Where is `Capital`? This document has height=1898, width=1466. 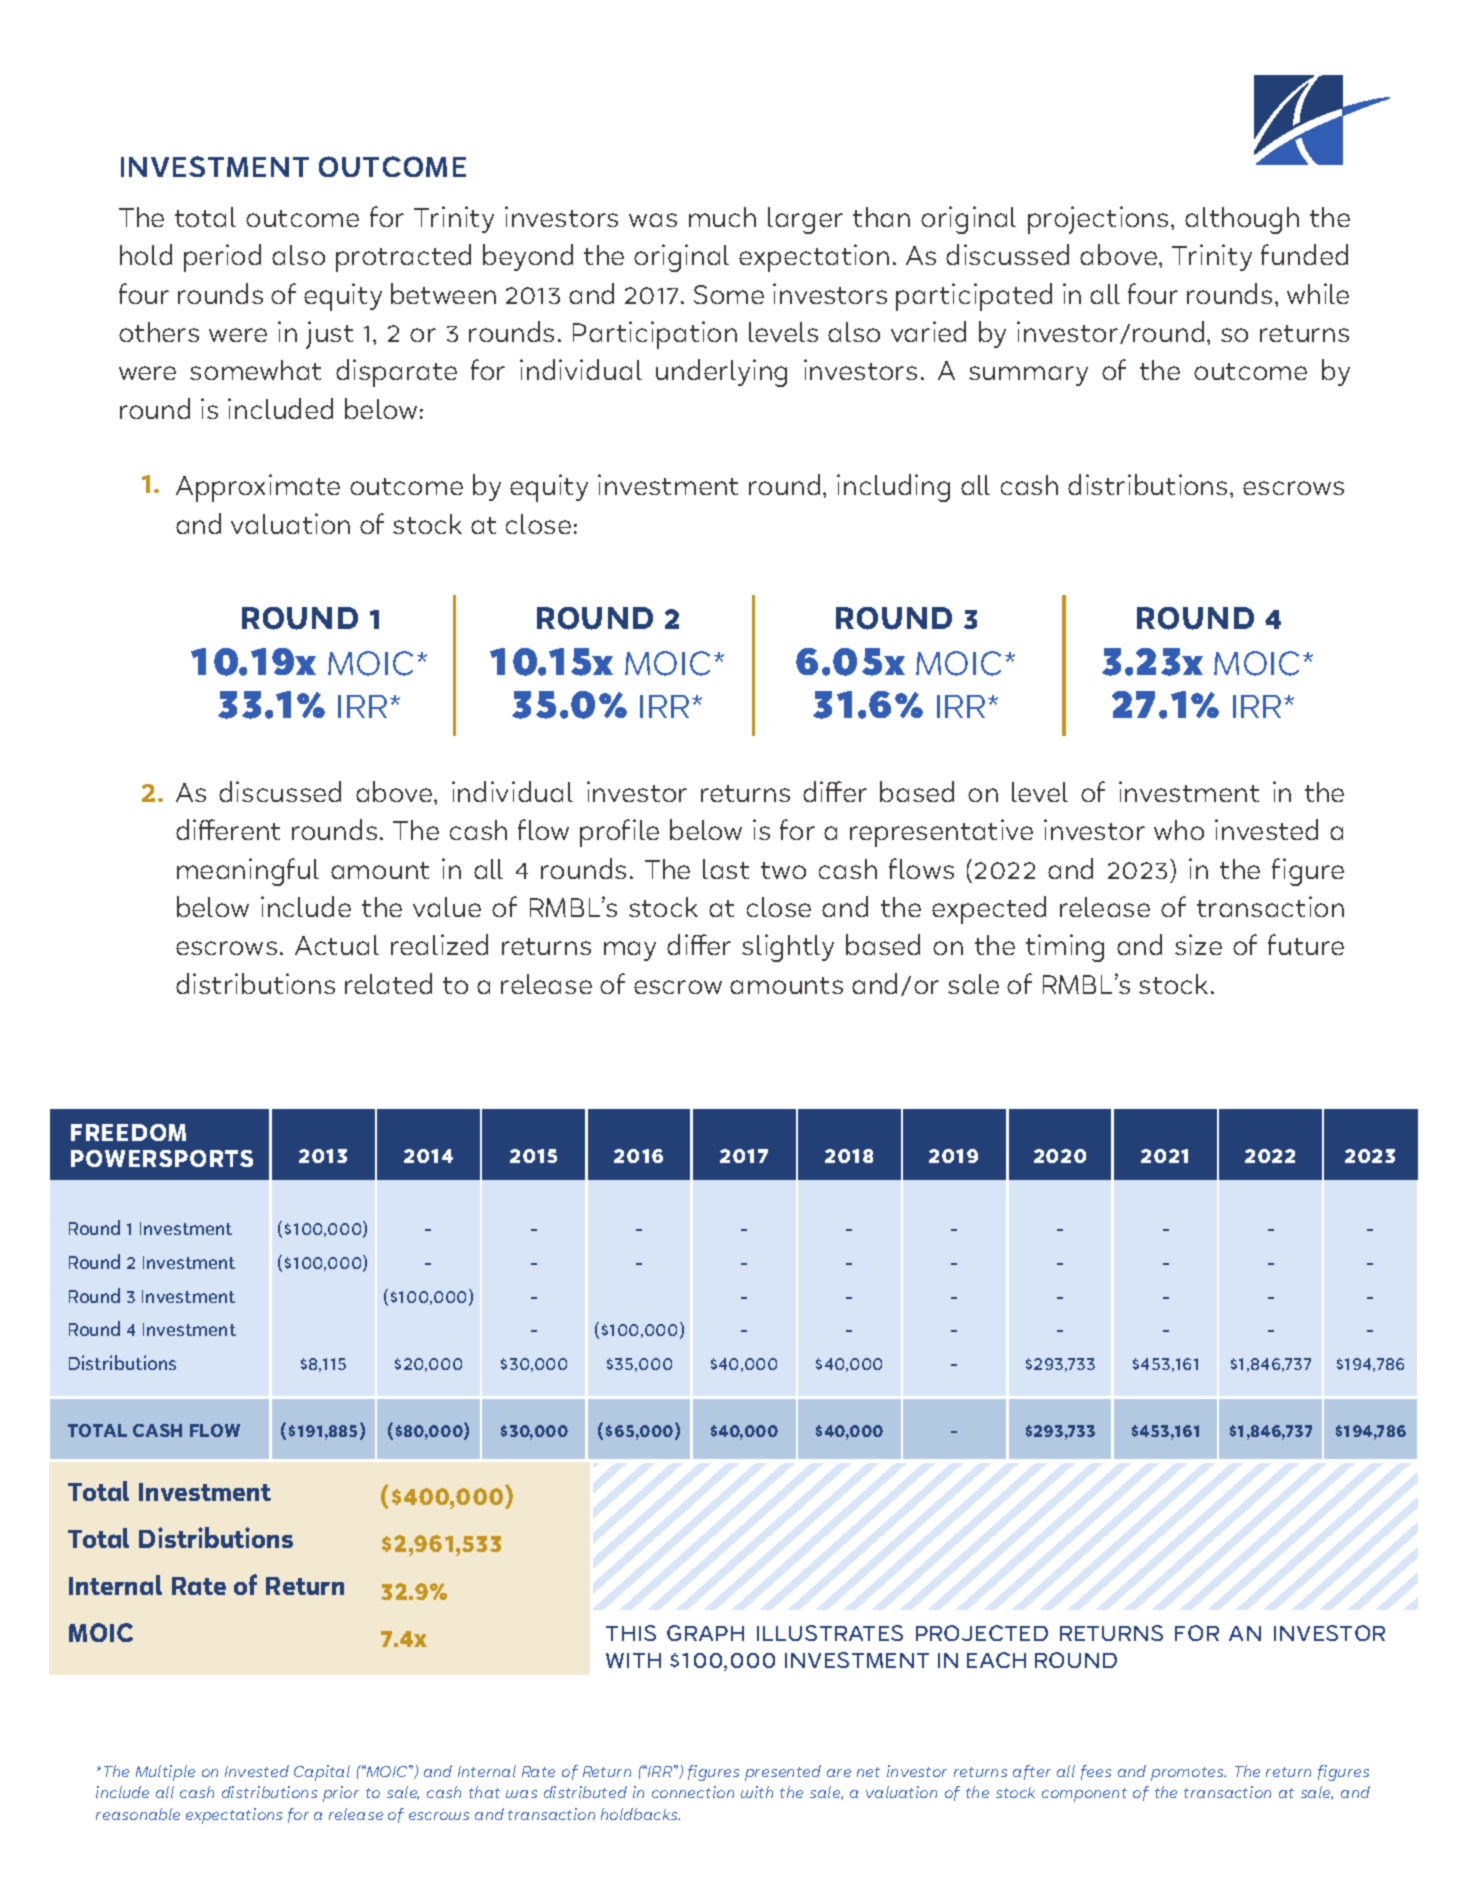 Capital is located at coordinates (322, 1773).
